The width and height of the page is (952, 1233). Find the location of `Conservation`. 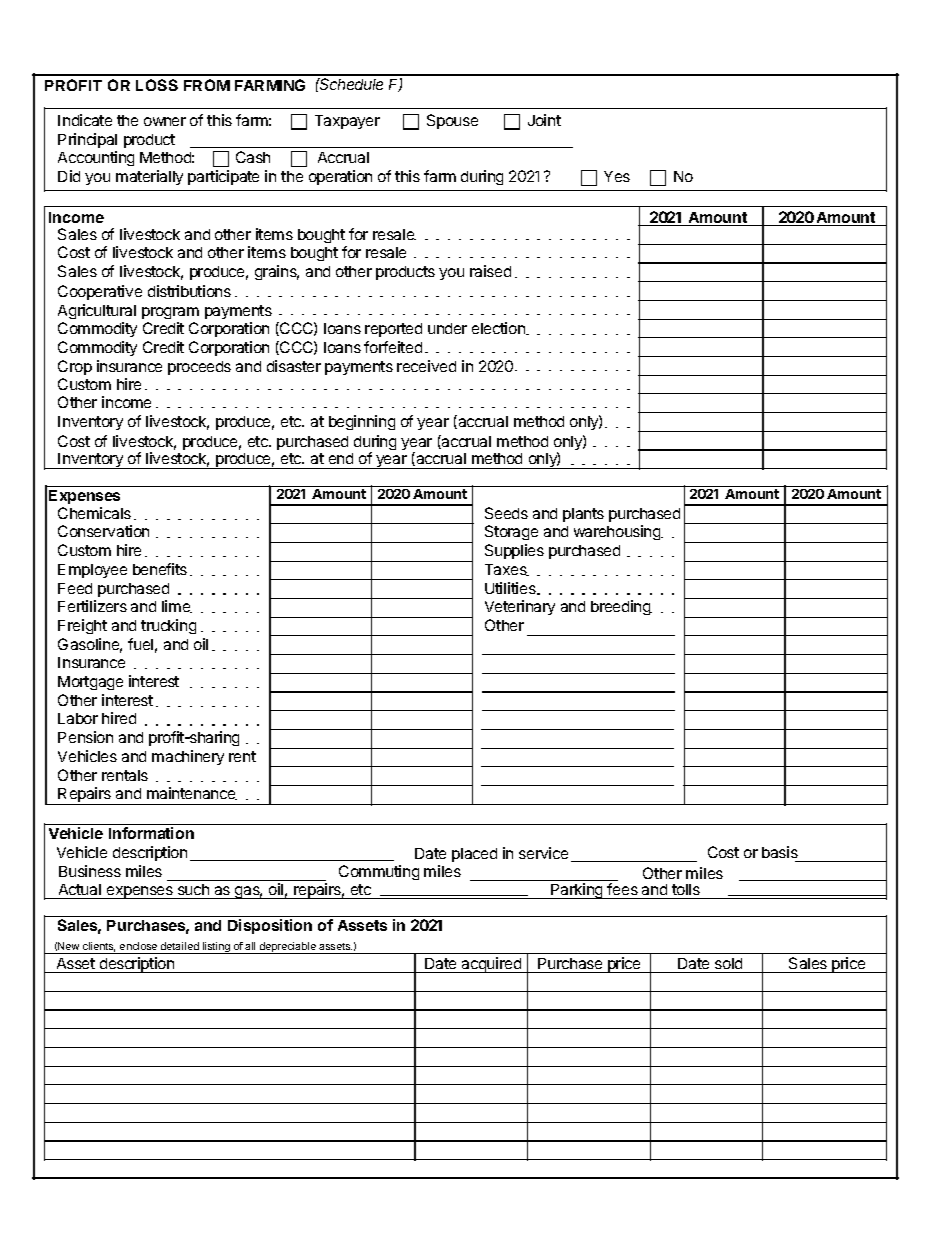

Conservation is located at coordinates (103, 531).
